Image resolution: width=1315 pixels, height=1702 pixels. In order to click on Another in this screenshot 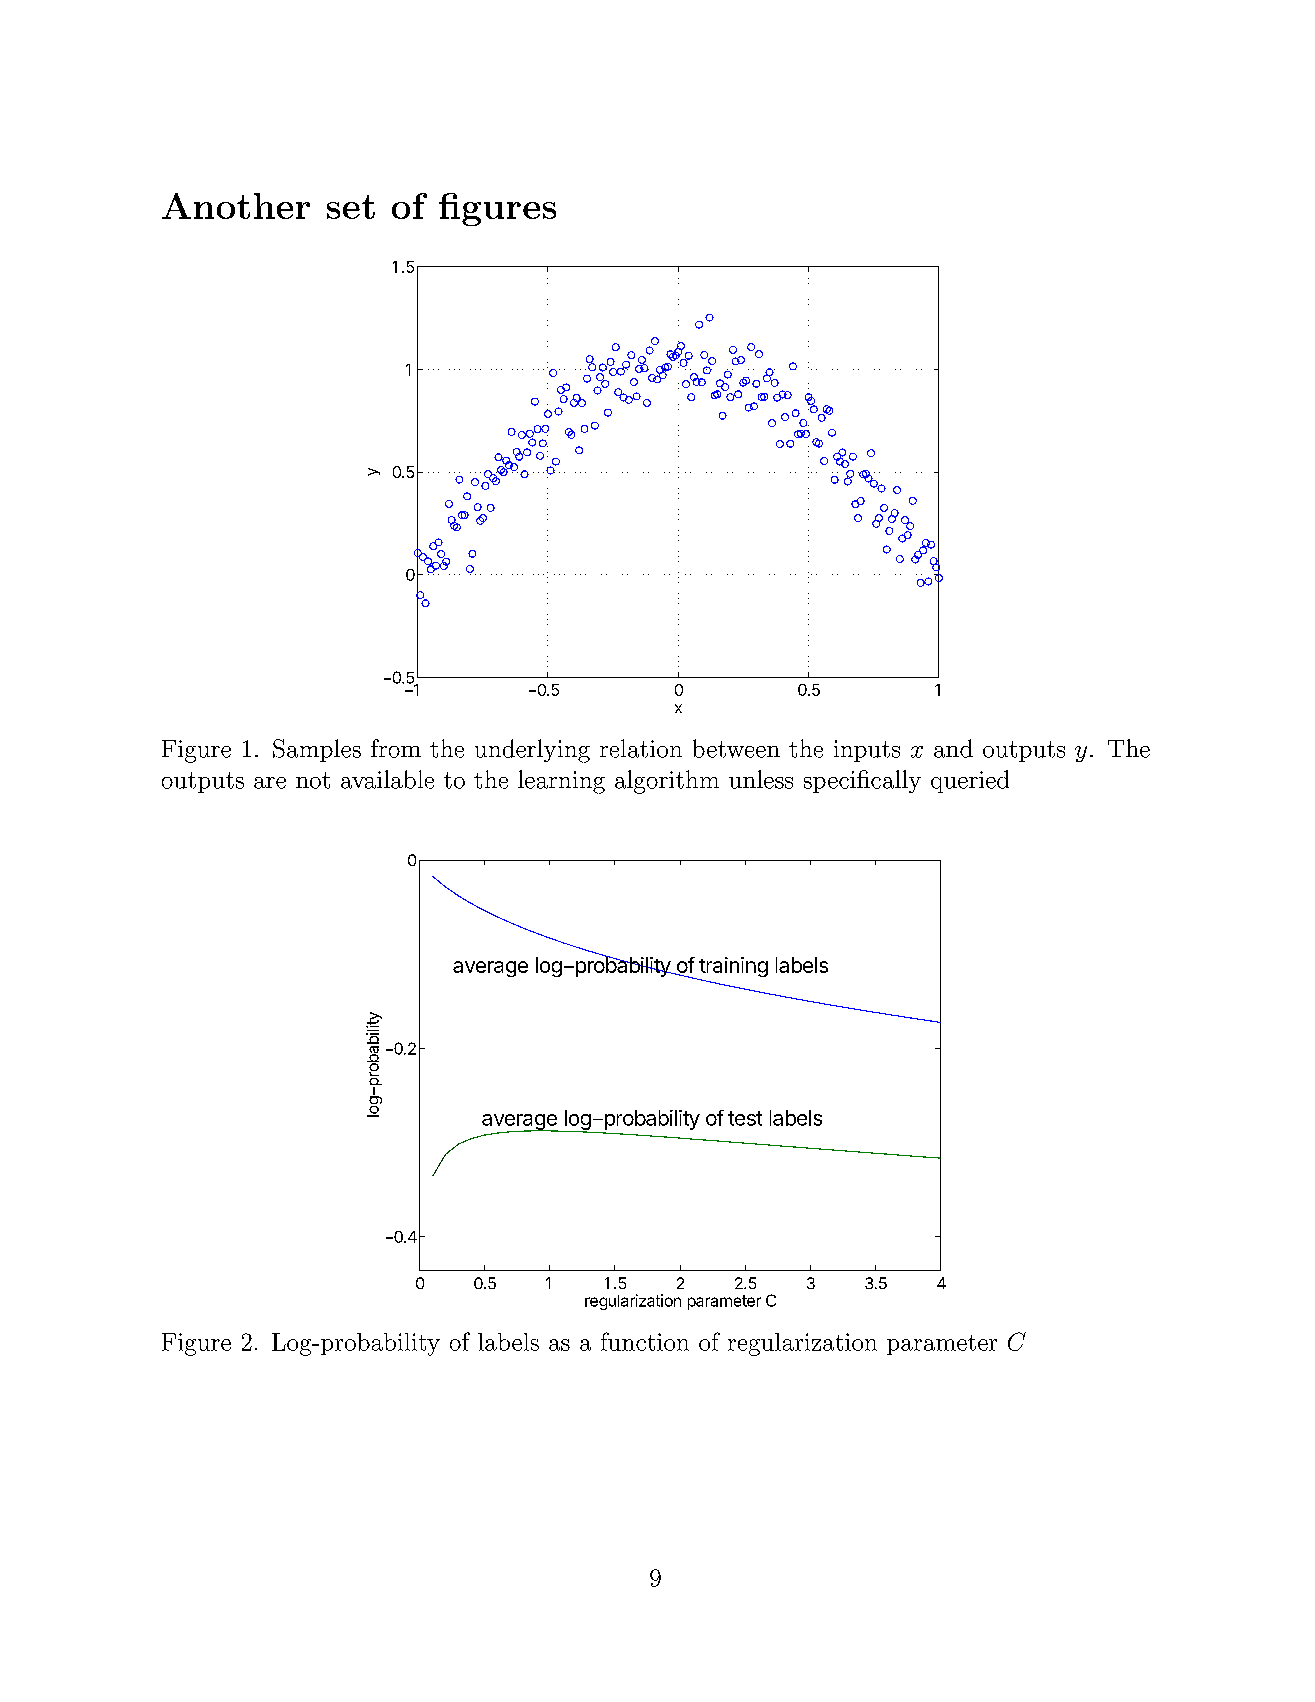, I will do `click(236, 206)`.
